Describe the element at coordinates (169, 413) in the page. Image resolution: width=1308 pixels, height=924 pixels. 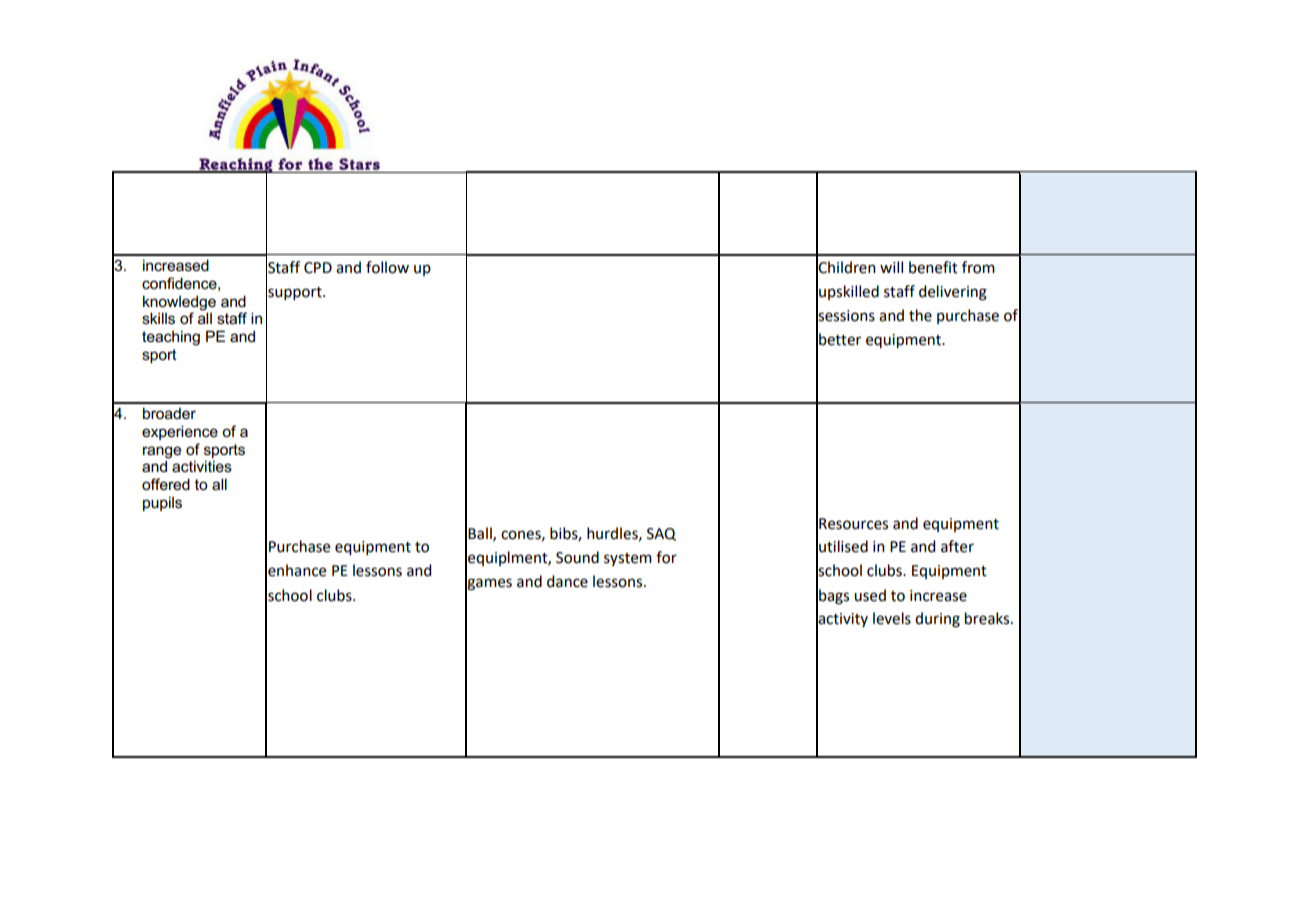
I see `broader` at that location.
